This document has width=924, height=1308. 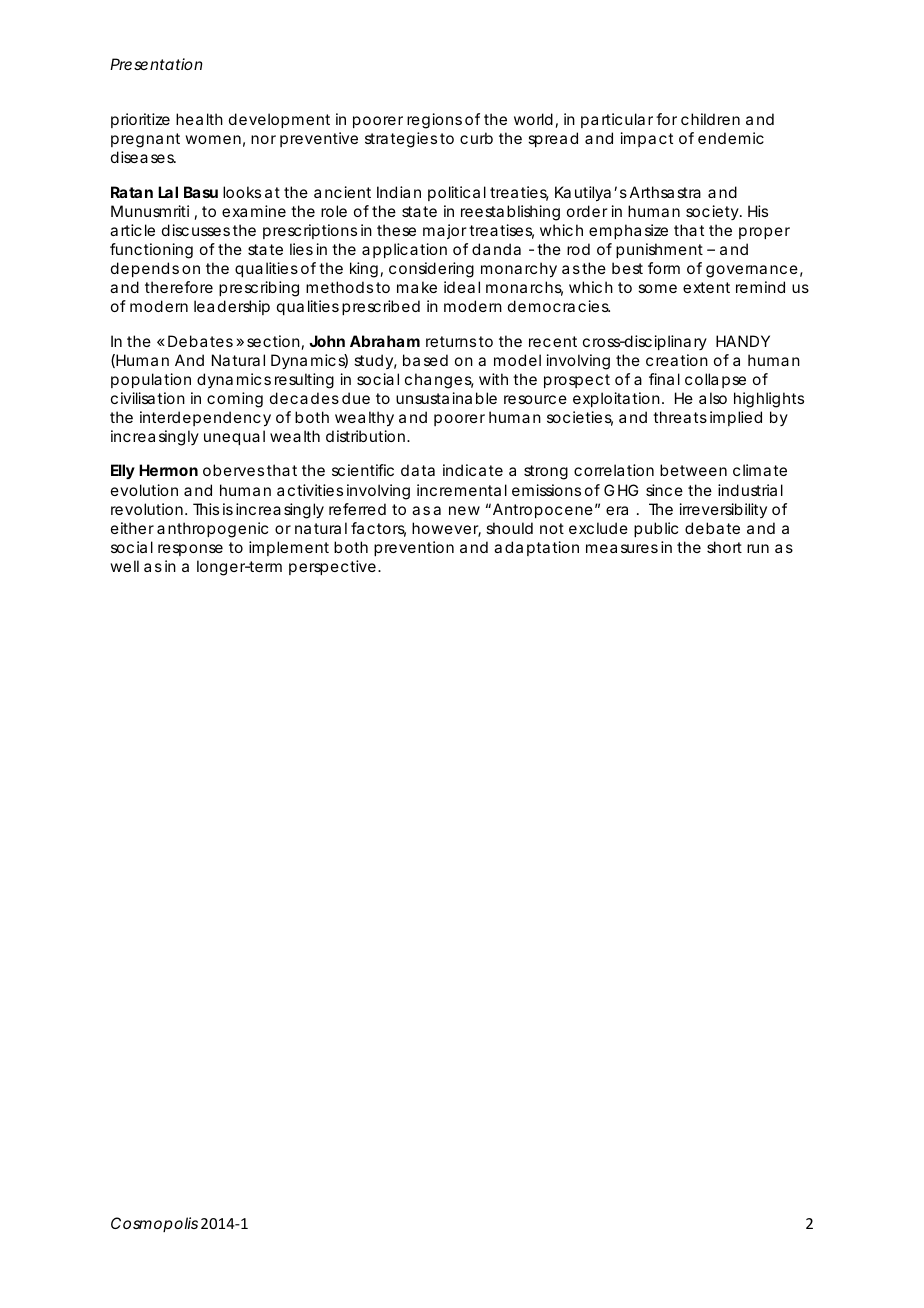 I want to click on prevention, so click(x=414, y=548).
